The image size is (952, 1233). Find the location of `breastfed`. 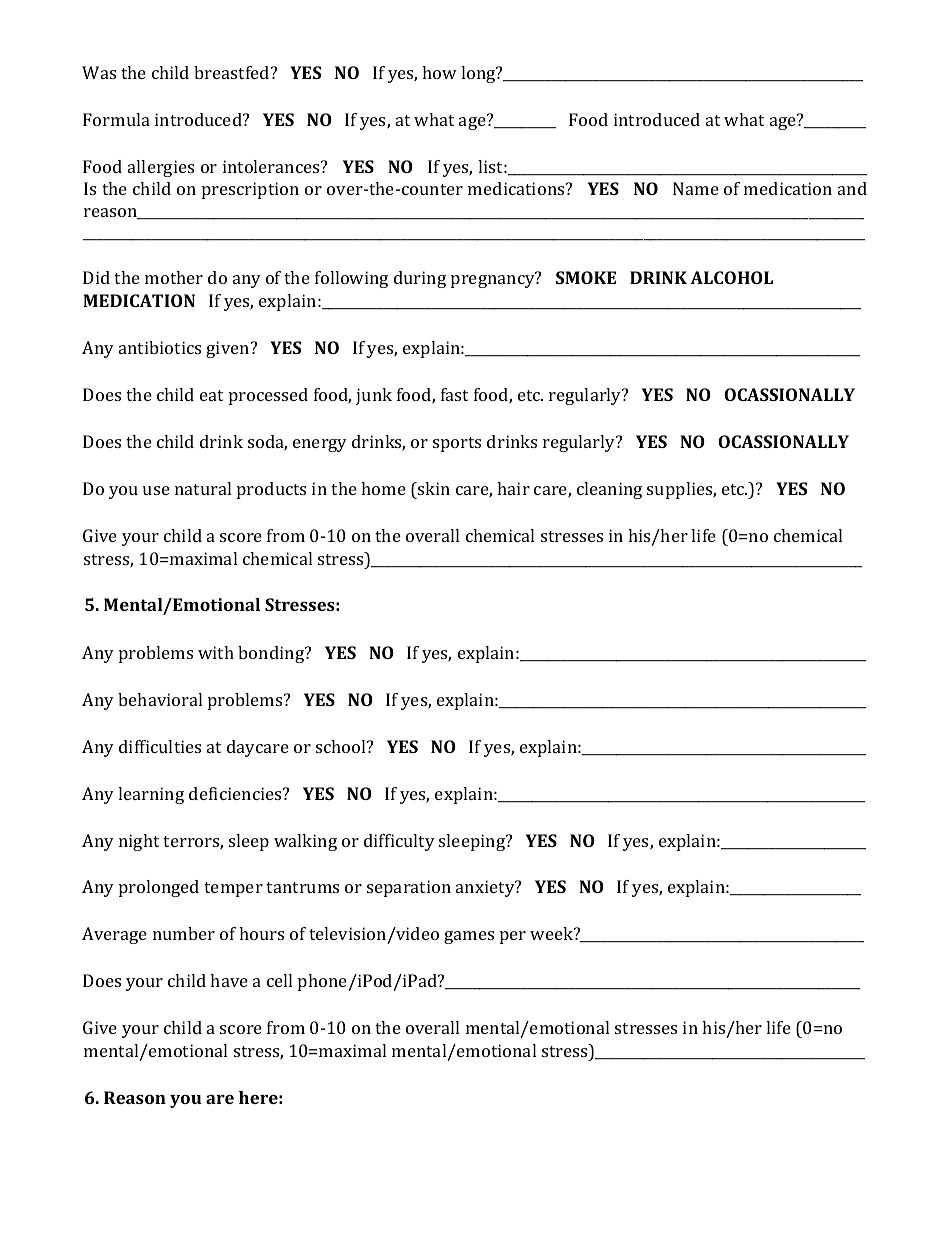

breastfed is located at coordinates (233, 72).
